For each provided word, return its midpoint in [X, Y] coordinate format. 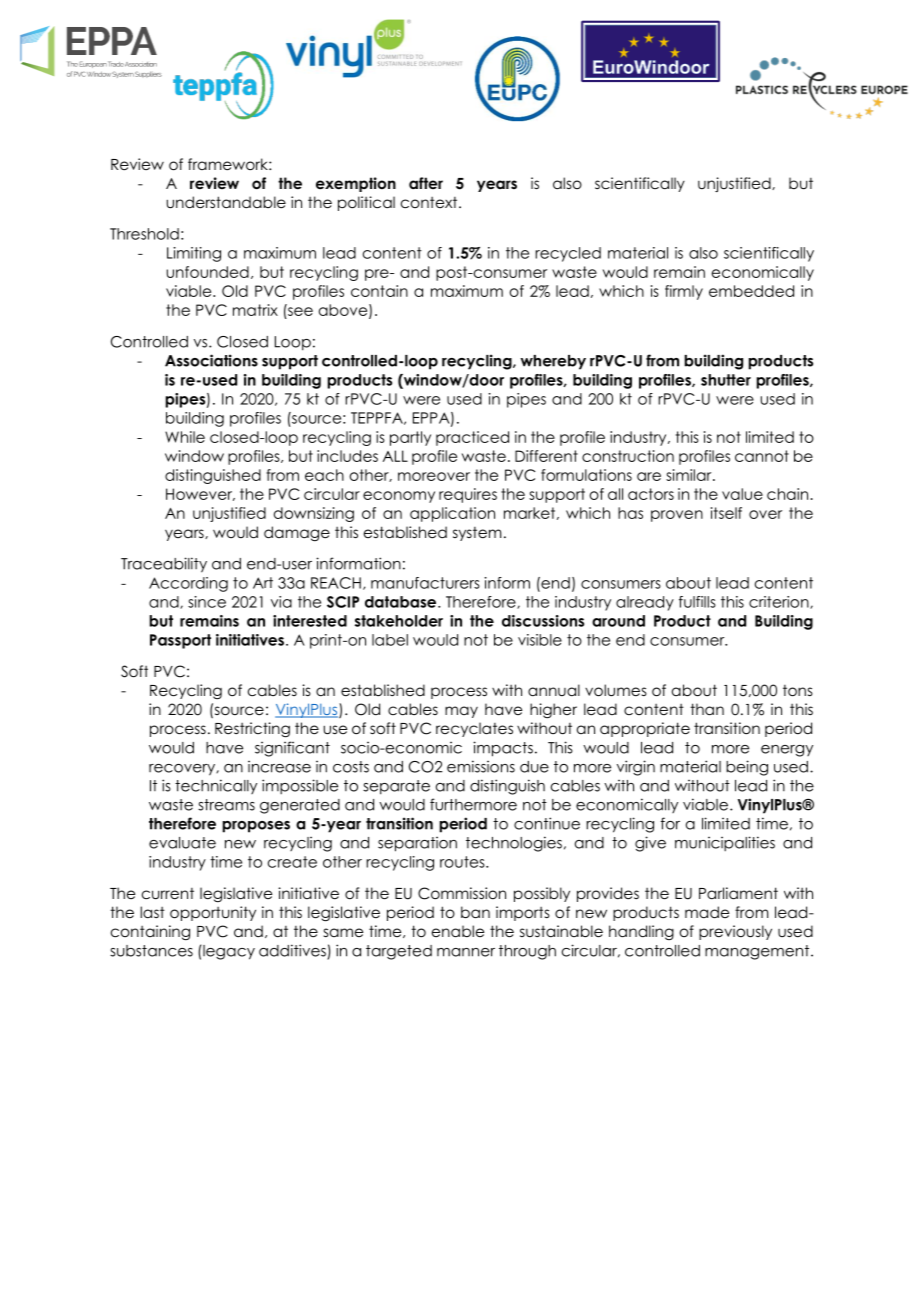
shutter [726, 380]
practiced [472, 438]
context [430, 202]
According [188, 584]
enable [458, 931]
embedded [751, 291]
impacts [503, 749]
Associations [211, 360]
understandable [226, 202]
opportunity [213, 913]
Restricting [252, 730]
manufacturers [425, 583]
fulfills [697, 602]
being [747, 768]
